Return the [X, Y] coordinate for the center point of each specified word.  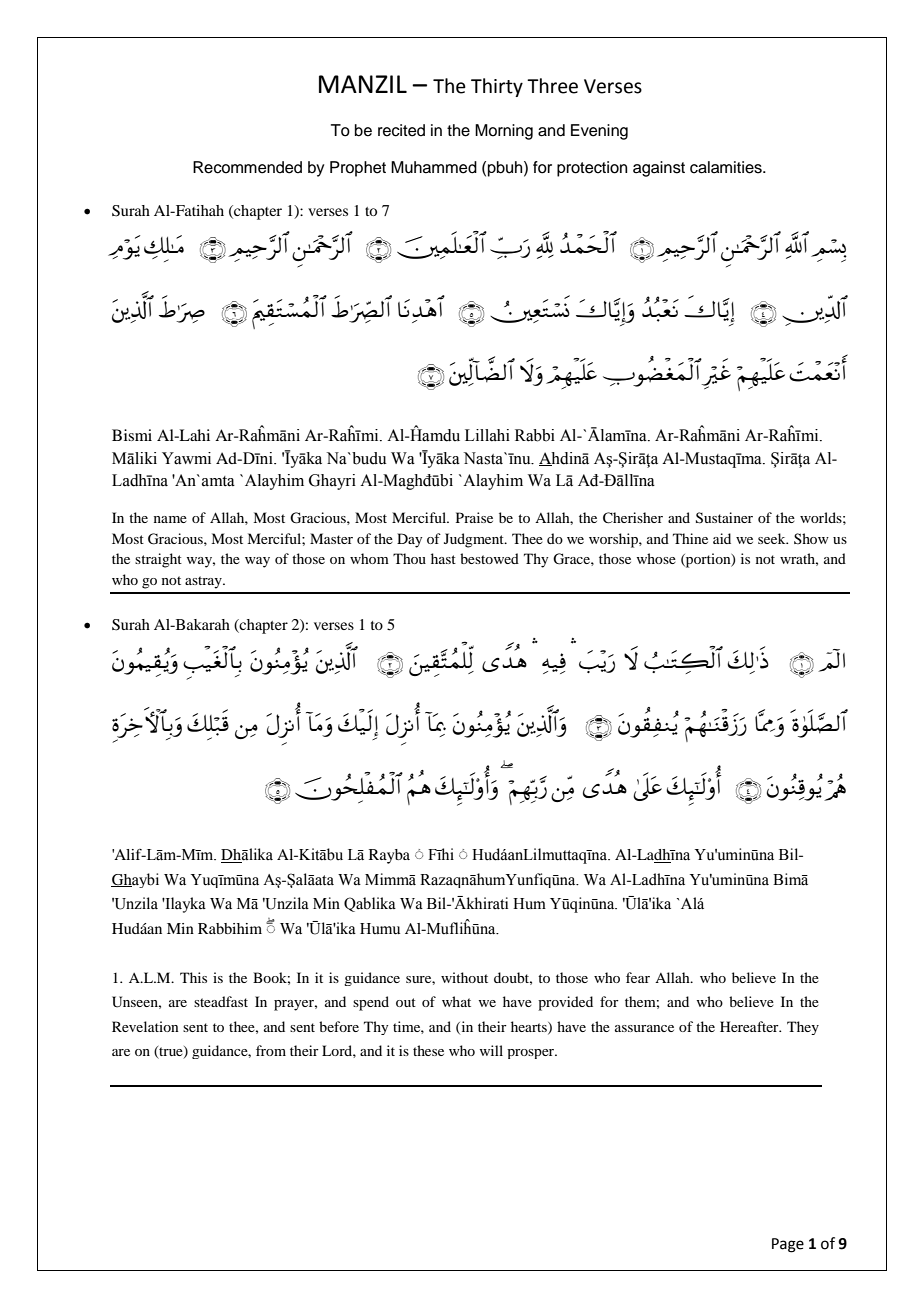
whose [656, 558]
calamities [727, 167]
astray [204, 582]
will [491, 1050]
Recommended [247, 167]
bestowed [489, 558]
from [271, 1050]
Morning [504, 132]
